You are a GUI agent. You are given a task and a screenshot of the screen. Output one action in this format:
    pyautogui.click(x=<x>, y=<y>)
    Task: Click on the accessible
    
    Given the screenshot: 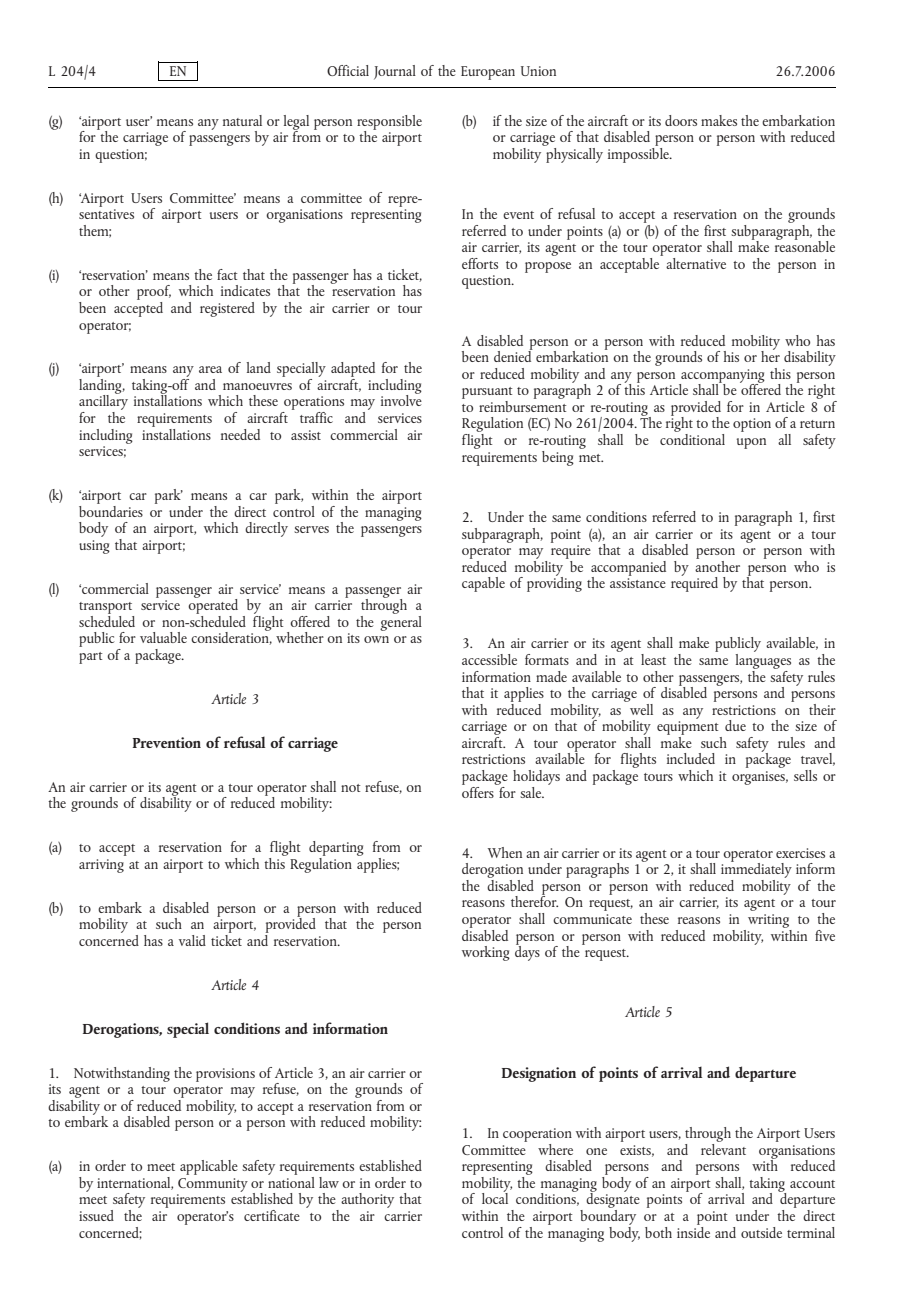 What is the action you would take?
    pyautogui.click(x=489, y=659)
